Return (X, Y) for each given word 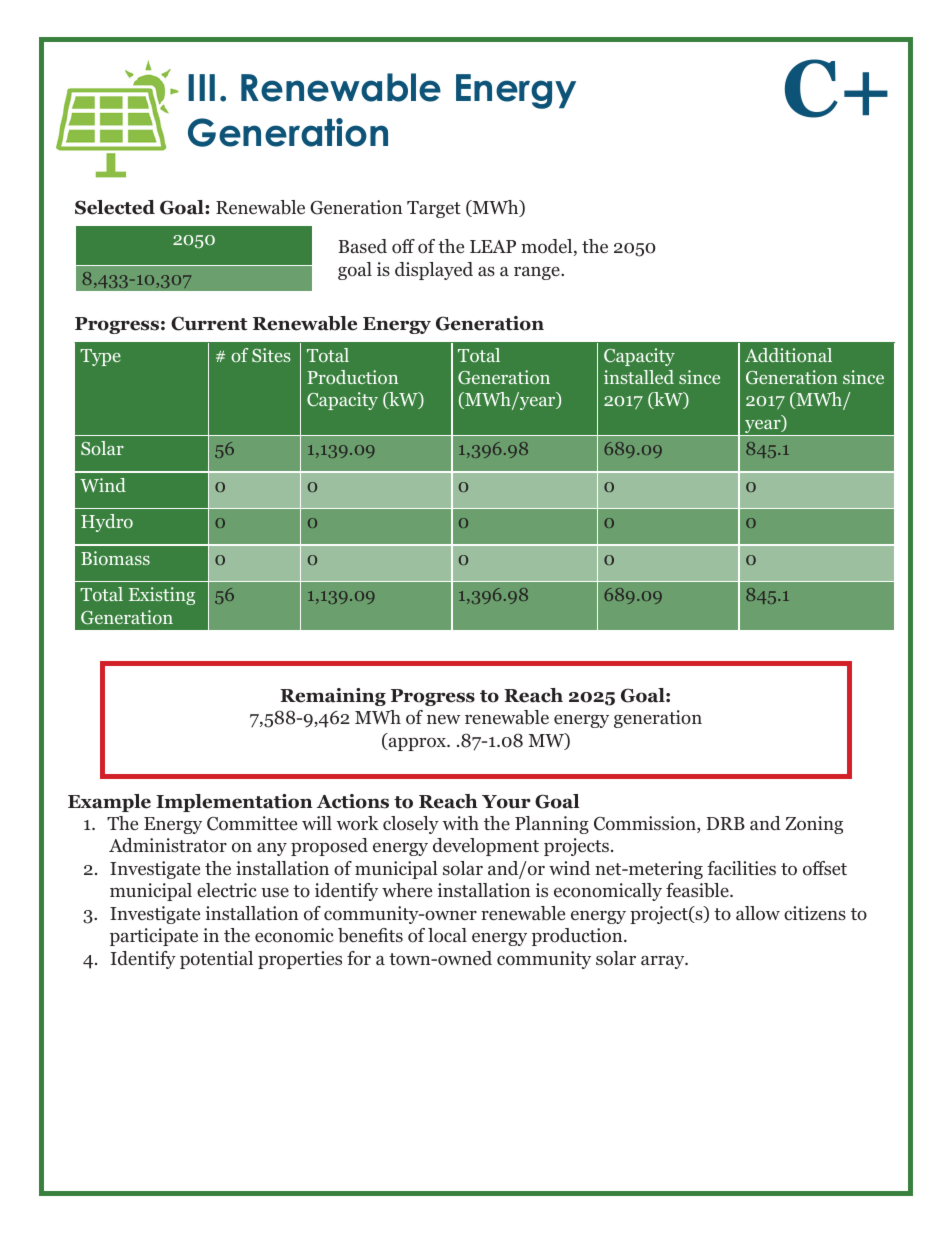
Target (434, 209)
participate (154, 937)
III (201, 87)
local (447, 935)
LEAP (493, 246)
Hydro (107, 523)
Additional (788, 355)
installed (639, 377)
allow (758, 913)
